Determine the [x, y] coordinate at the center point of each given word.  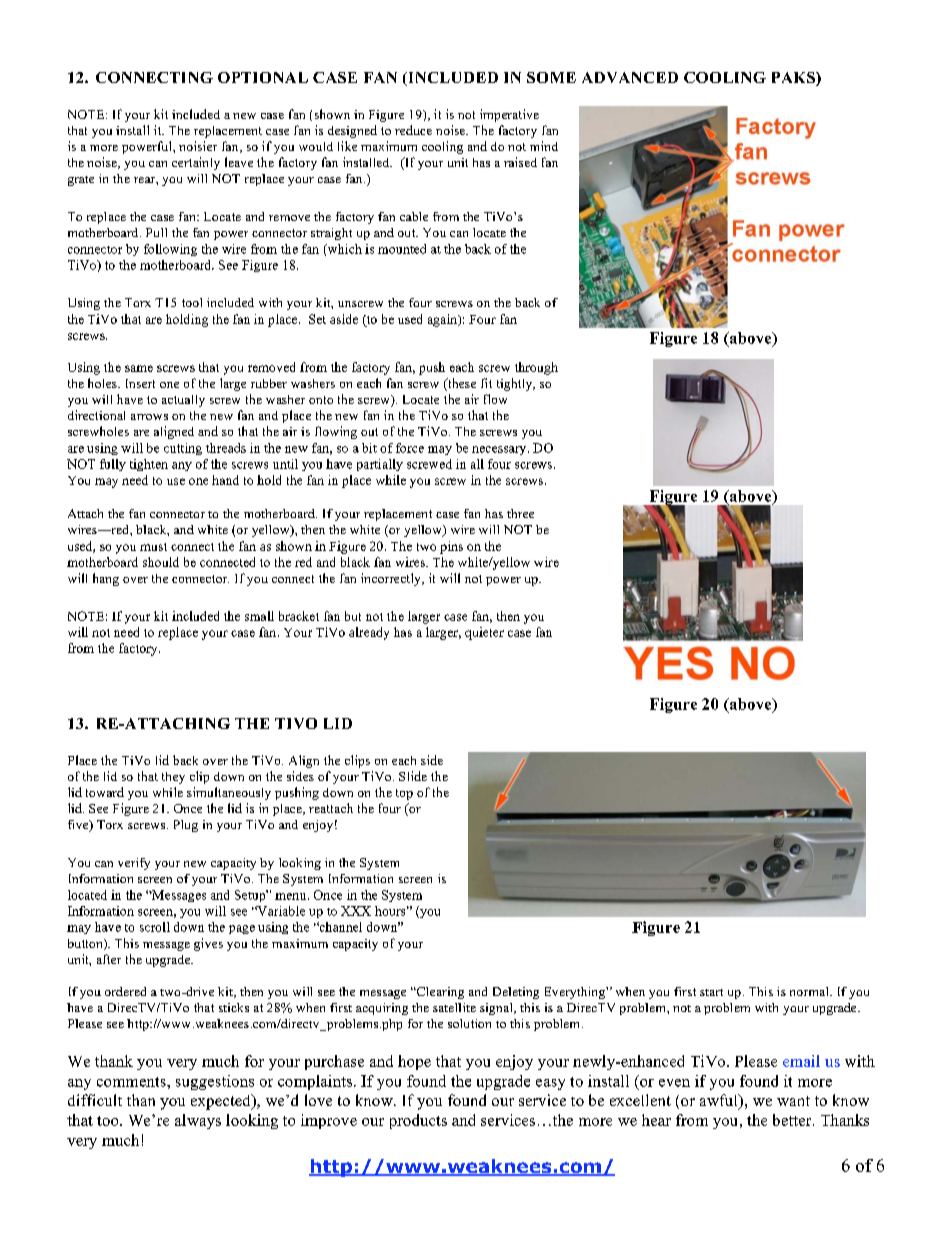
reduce [413, 130]
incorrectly [392, 579]
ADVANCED [630, 77]
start [711, 992]
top [404, 794]
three [520, 513]
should [161, 562]
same [139, 368]
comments [132, 1082]
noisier [198, 146]
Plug [186, 826]
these [461, 384]
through [536, 368]
